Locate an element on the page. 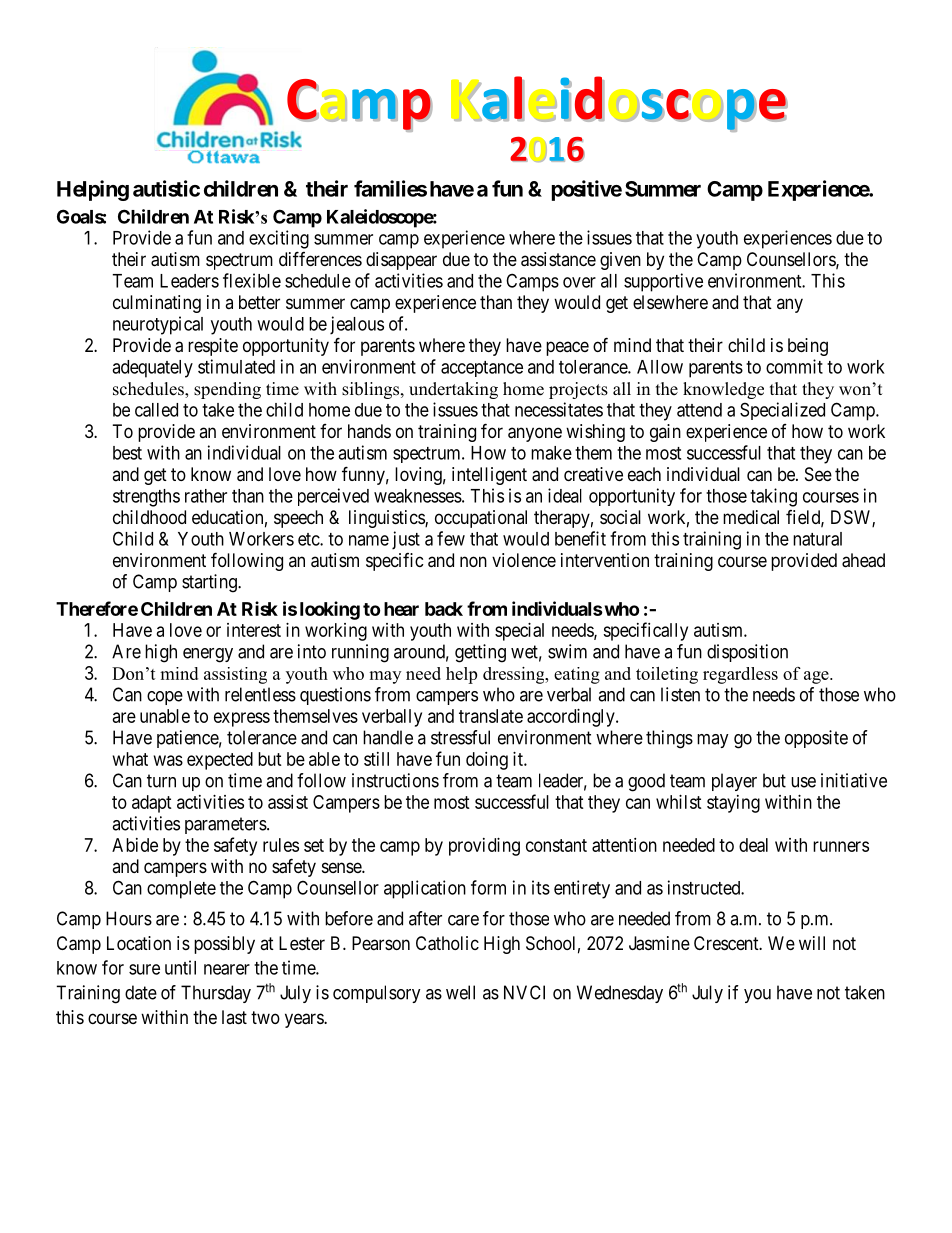 Image resolution: width=952 pixels, height=1233 pixels. over is located at coordinates (579, 282).
